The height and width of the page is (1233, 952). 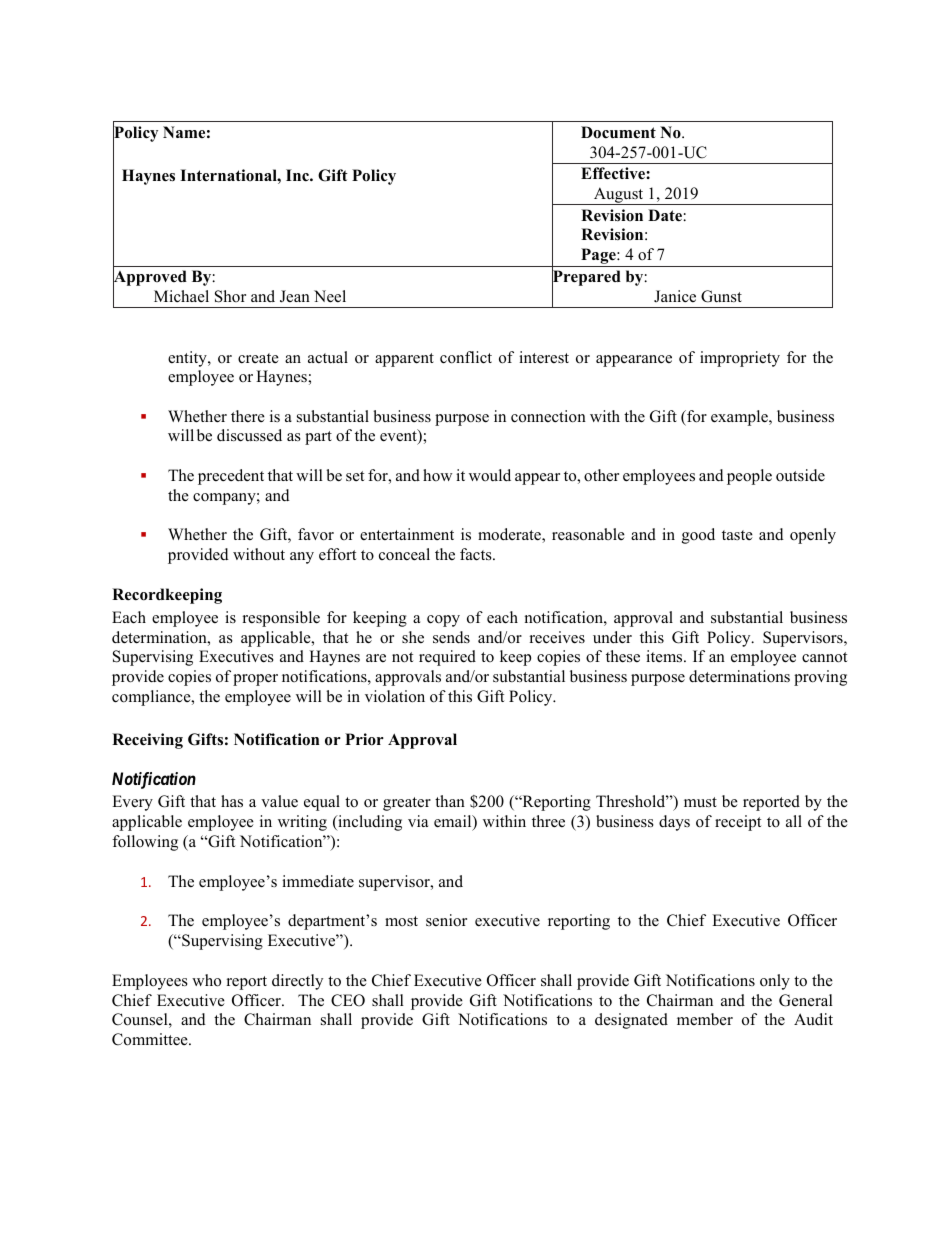 I want to click on responsible, so click(x=281, y=619).
